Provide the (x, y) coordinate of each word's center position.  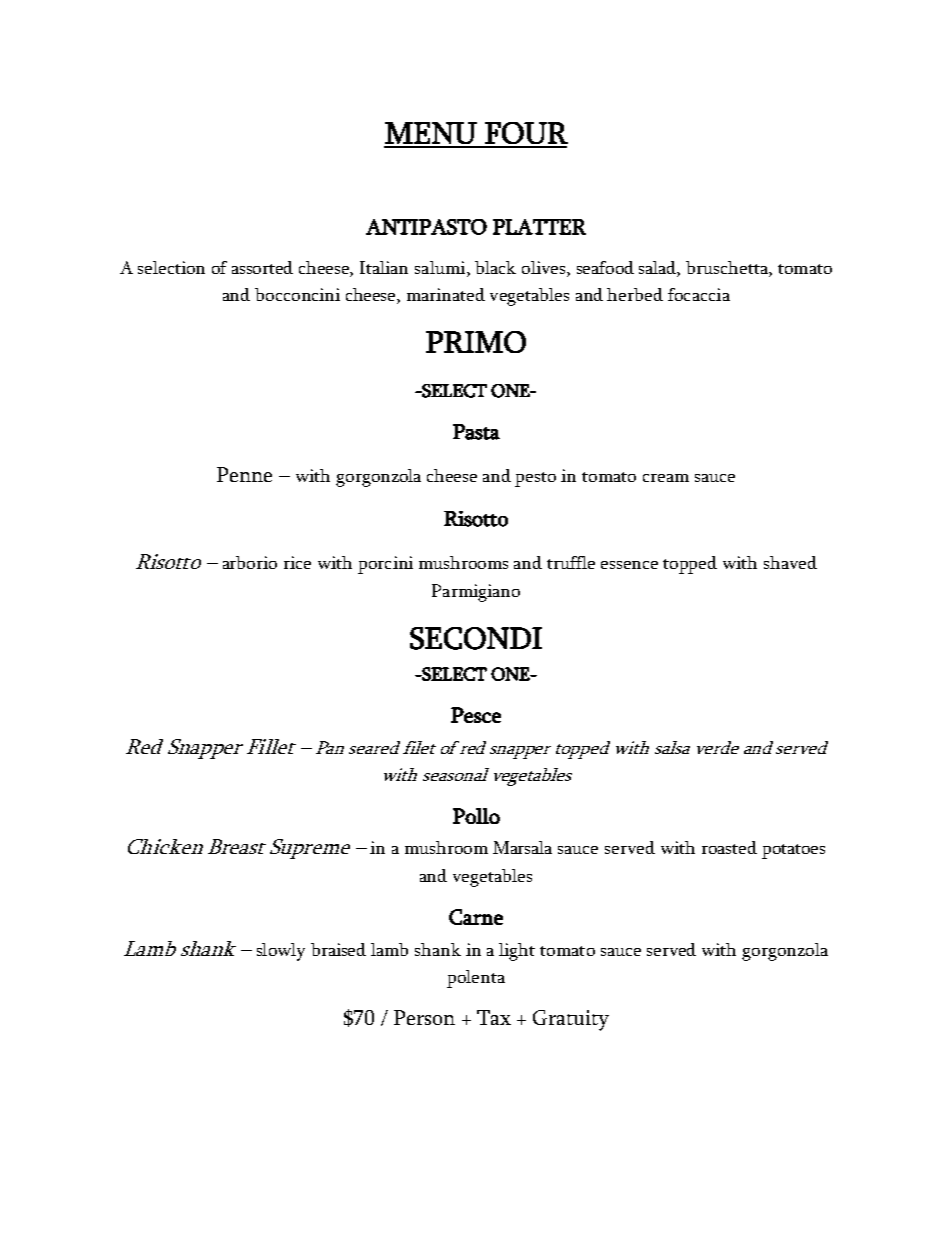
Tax (494, 1017)
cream (666, 478)
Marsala (522, 847)
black (495, 267)
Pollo (476, 816)
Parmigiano (476, 593)
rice (297, 562)
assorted (262, 267)
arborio (250, 562)
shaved (790, 562)
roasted (729, 847)
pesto (535, 479)
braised (338, 949)
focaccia (699, 294)
